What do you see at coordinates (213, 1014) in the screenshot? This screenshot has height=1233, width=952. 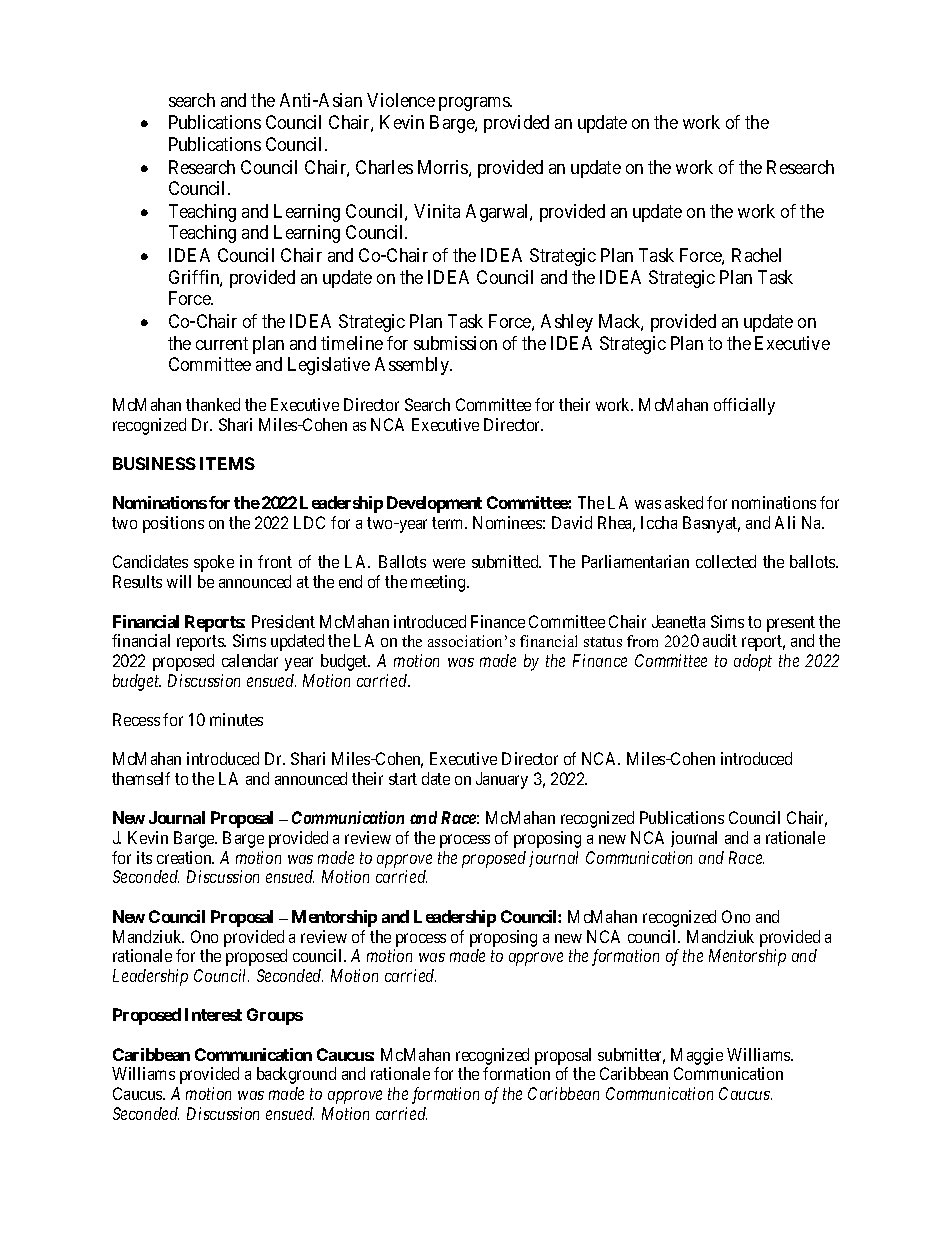 I see `Interest` at bounding box center [213, 1014].
